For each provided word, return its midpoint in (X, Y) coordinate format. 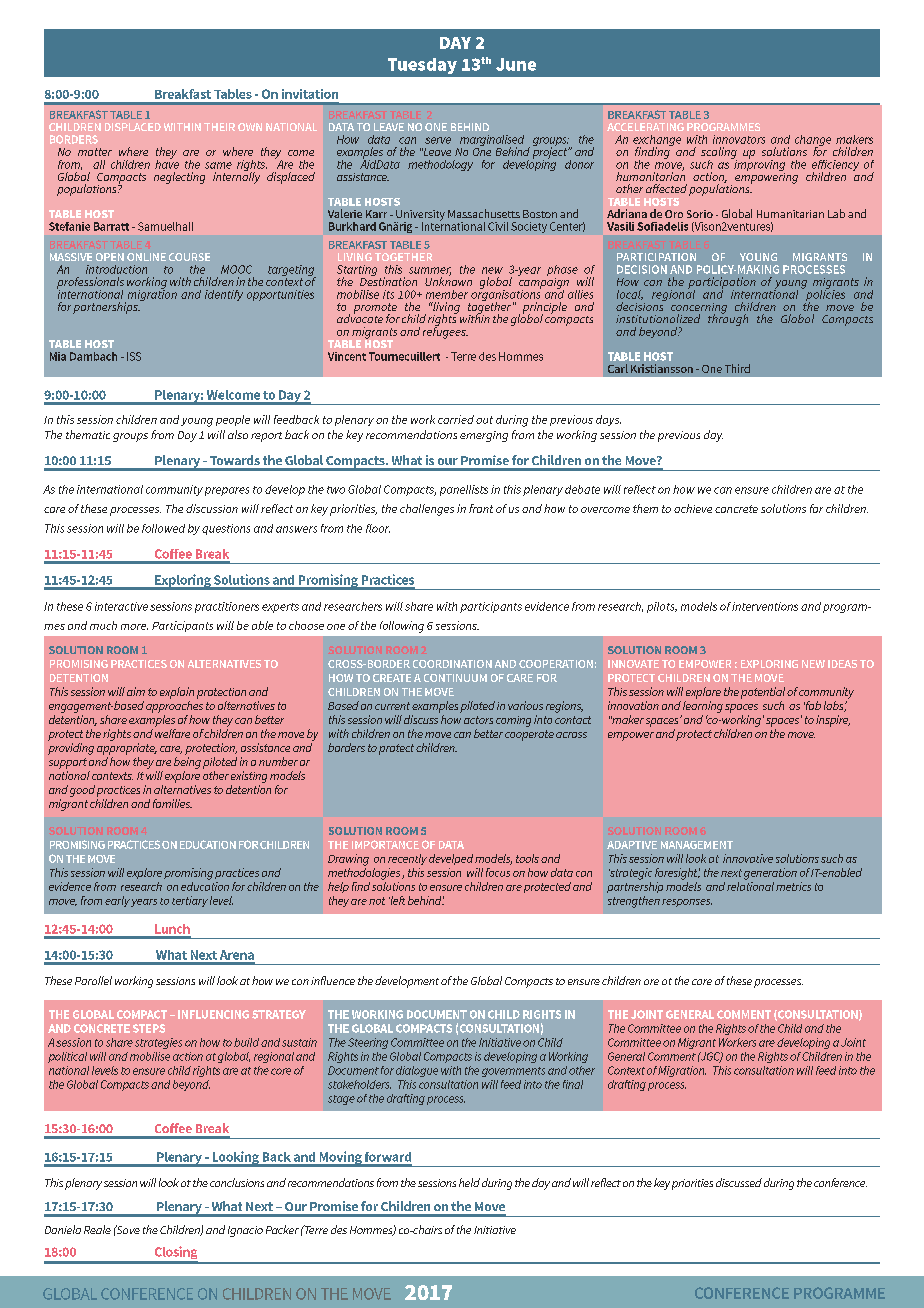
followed (163, 528)
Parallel (93, 980)
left (397, 900)
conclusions (237, 1182)
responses (687, 903)
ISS (134, 356)
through (728, 319)
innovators (739, 139)
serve (438, 140)
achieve (693, 508)
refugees (445, 331)
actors (478, 720)
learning (703, 707)
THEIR (219, 127)
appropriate (127, 749)
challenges (427, 510)
